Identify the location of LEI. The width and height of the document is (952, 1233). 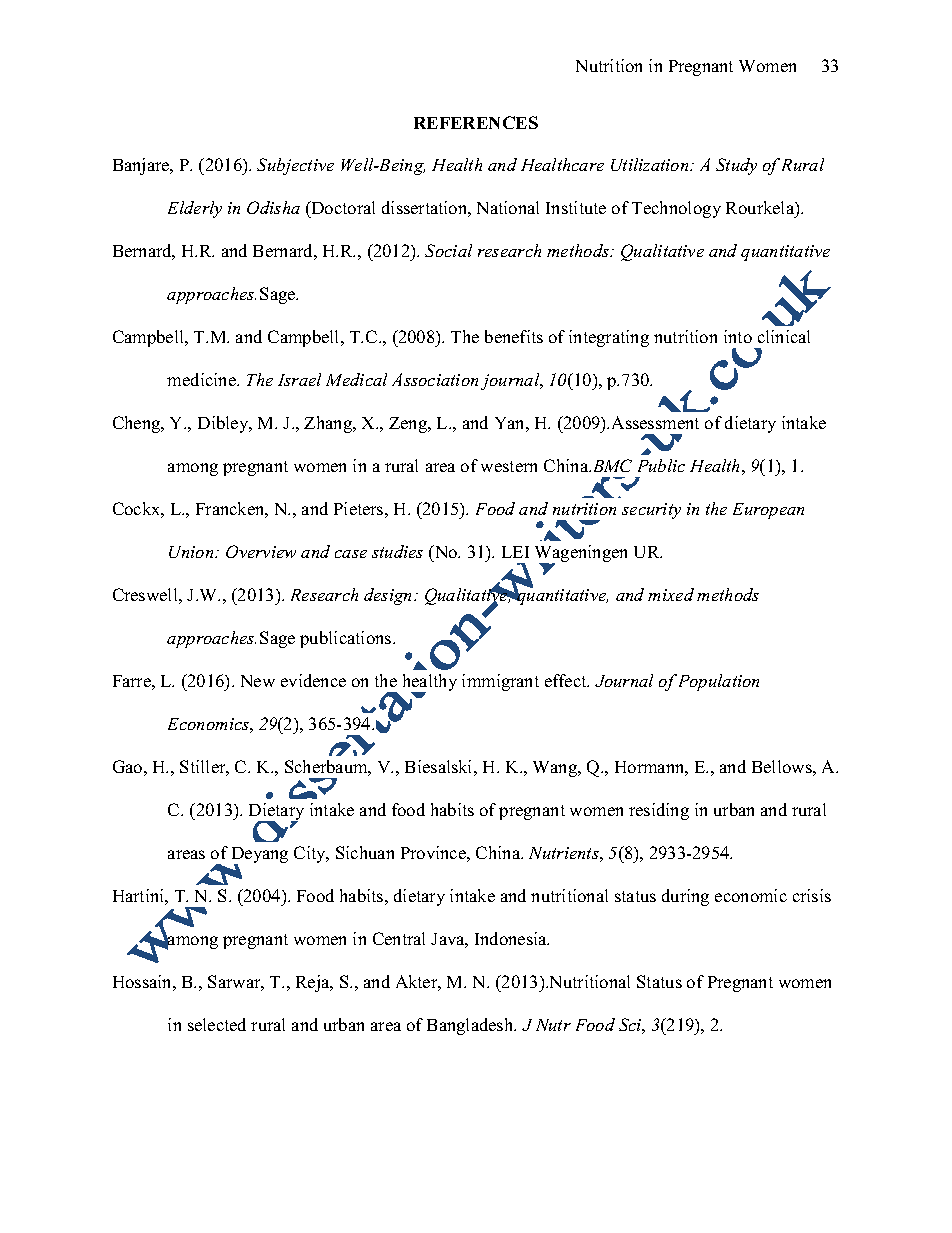
(515, 552).
